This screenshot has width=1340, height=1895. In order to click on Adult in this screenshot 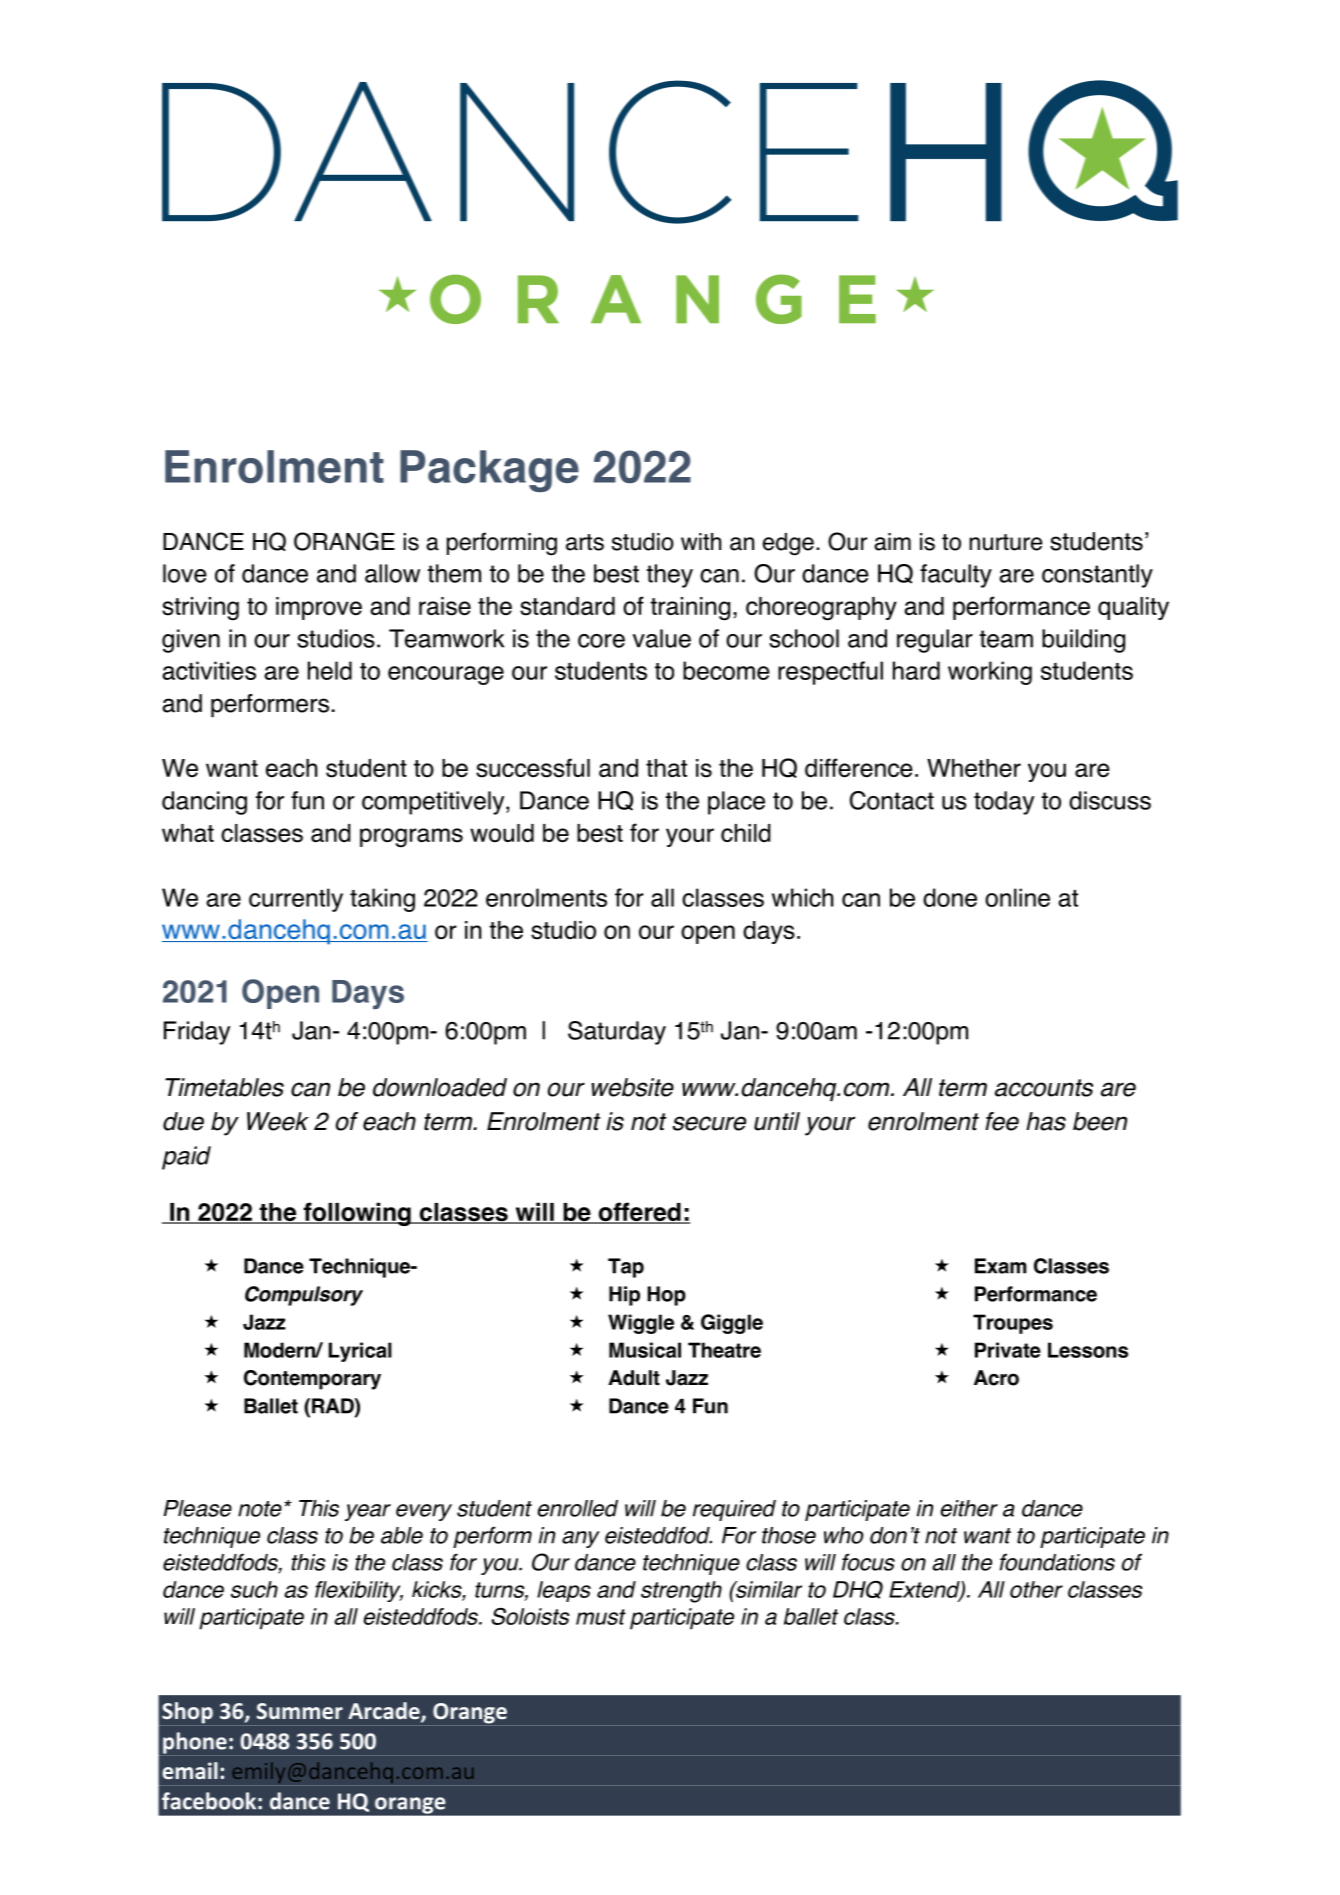, I will do `click(634, 1378)`.
